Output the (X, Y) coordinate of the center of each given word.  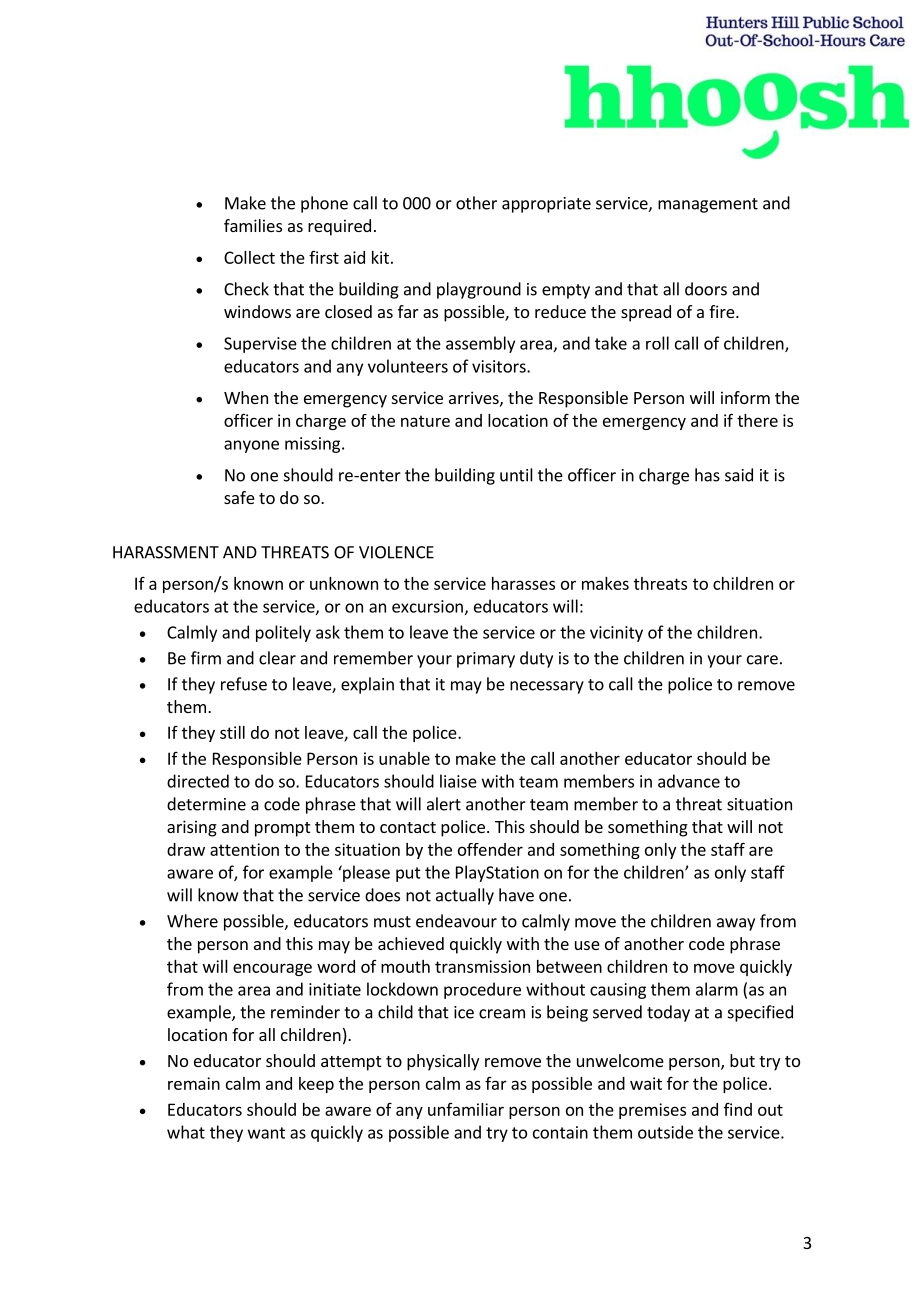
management (708, 205)
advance (689, 781)
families (253, 225)
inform (745, 397)
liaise (458, 781)
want (266, 1133)
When (246, 397)
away (736, 924)
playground (479, 290)
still (232, 732)
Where (192, 921)
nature (425, 421)
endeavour (456, 921)
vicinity (616, 634)
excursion (427, 606)
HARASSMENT (166, 552)
